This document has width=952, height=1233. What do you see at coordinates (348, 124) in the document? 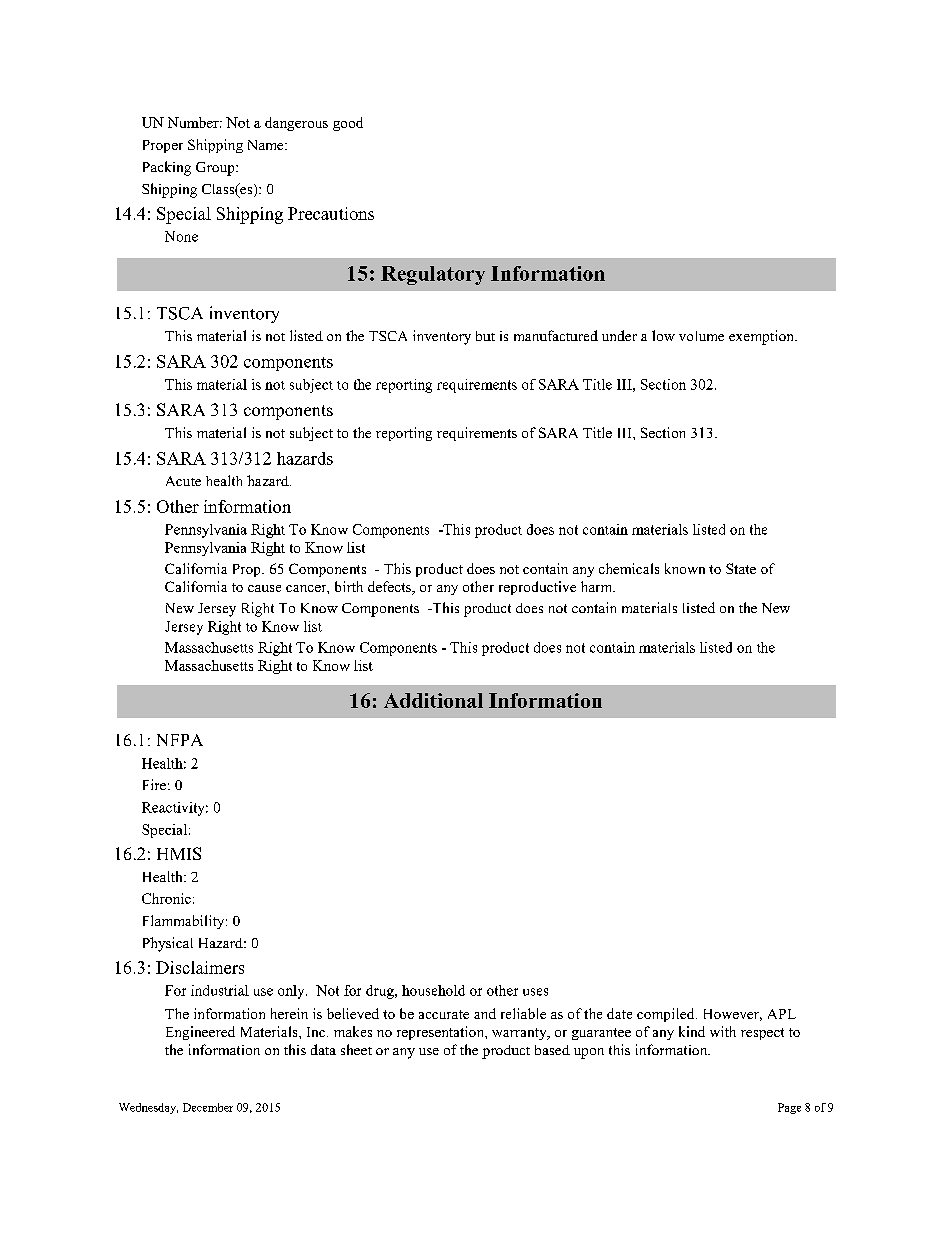
I see `good` at bounding box center [348, 124].
